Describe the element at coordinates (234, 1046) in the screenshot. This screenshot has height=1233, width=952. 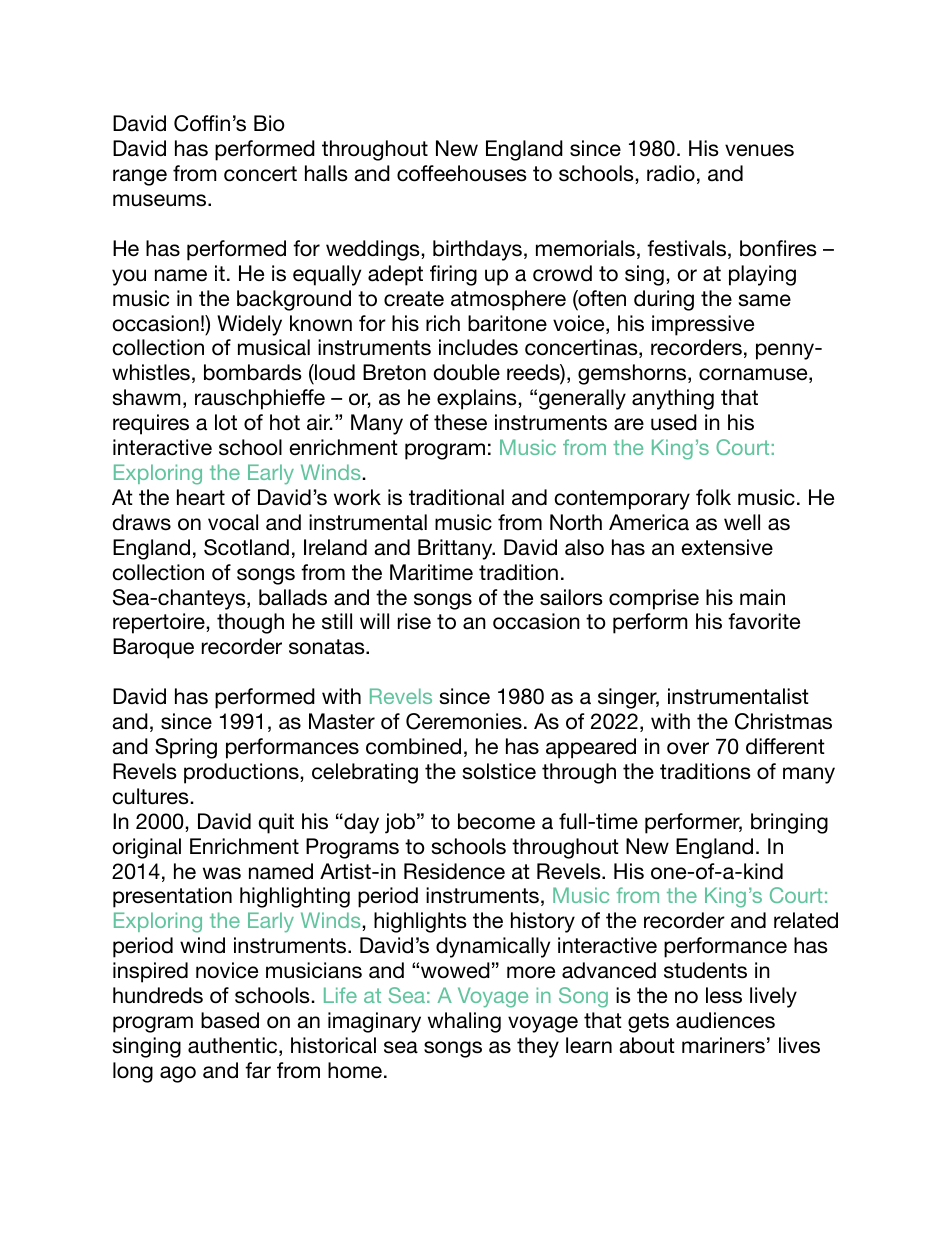
I see `authentic` at that location.
